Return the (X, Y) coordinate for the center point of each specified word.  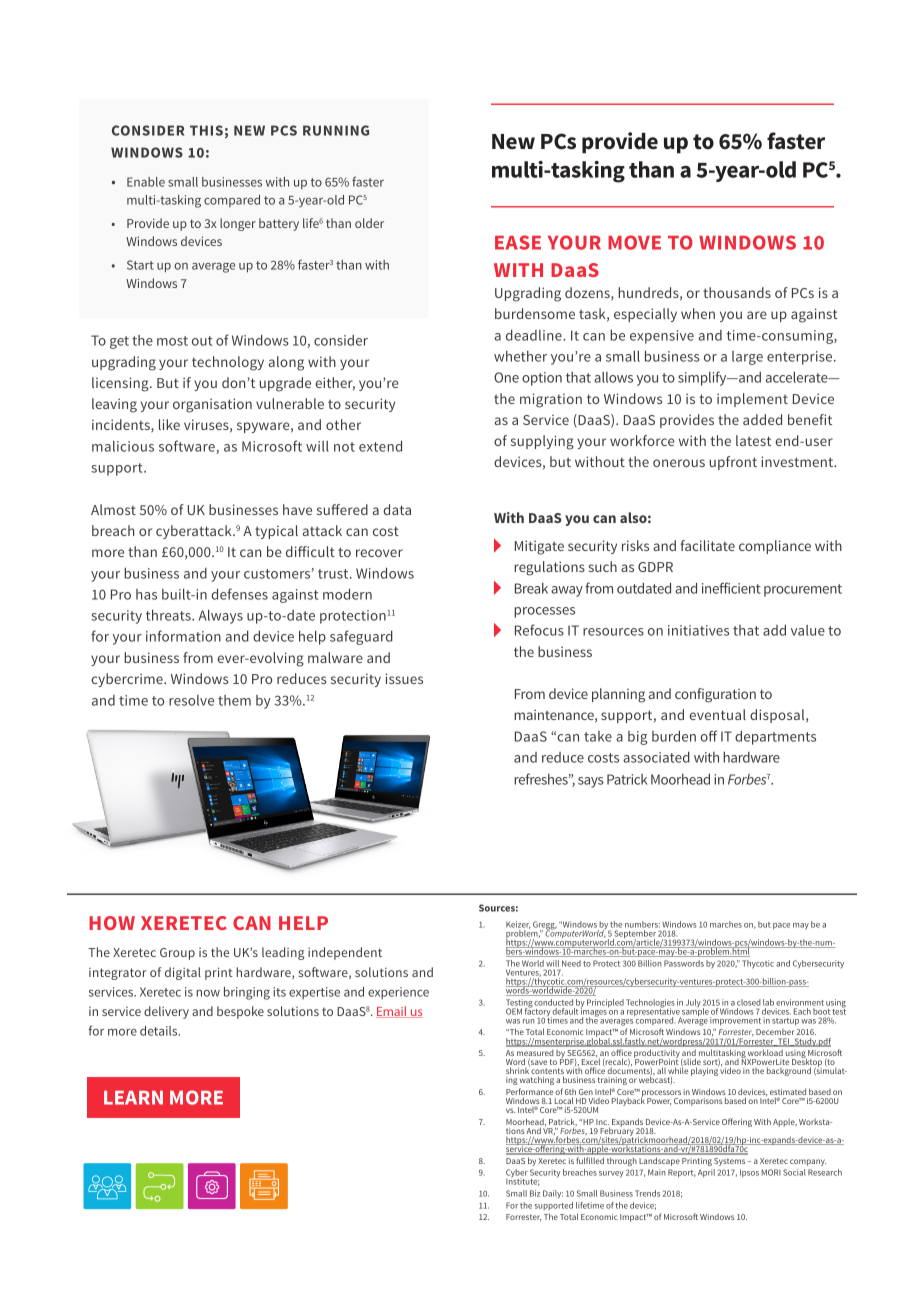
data (397, 509)
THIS (206, 130)
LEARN (133, 1098)
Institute (523, 1181)
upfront (733, 463)
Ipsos (749, 1173)
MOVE (634, 242)
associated (656, 757)
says (591, 782)
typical (276, 532)
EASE (518, 242)
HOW (112, 923)
